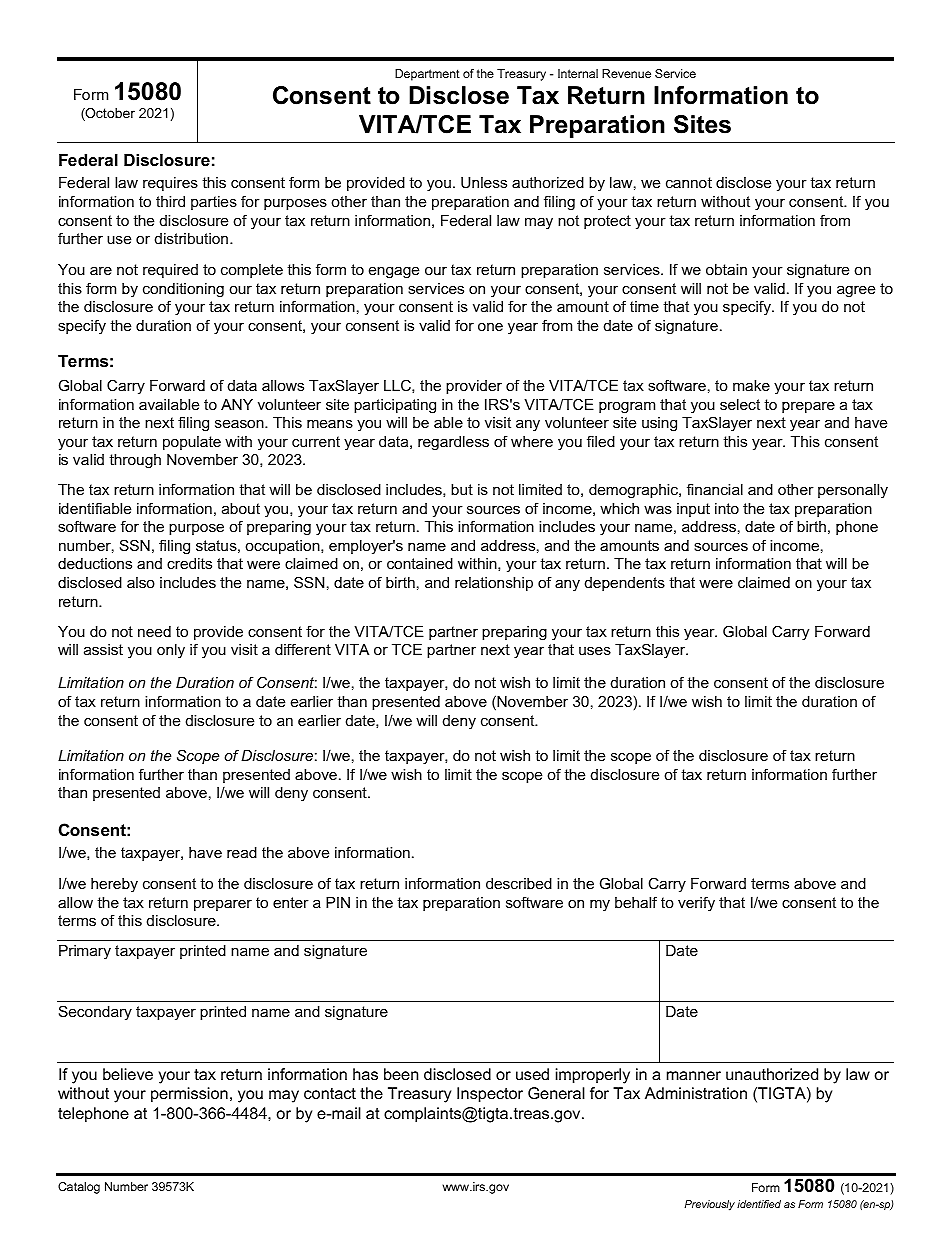 The height and width of the document is (1233, 952). What do you see at coordinates (689, 182) in the document?
I see `cannot` at bounding box center [689, 182].
